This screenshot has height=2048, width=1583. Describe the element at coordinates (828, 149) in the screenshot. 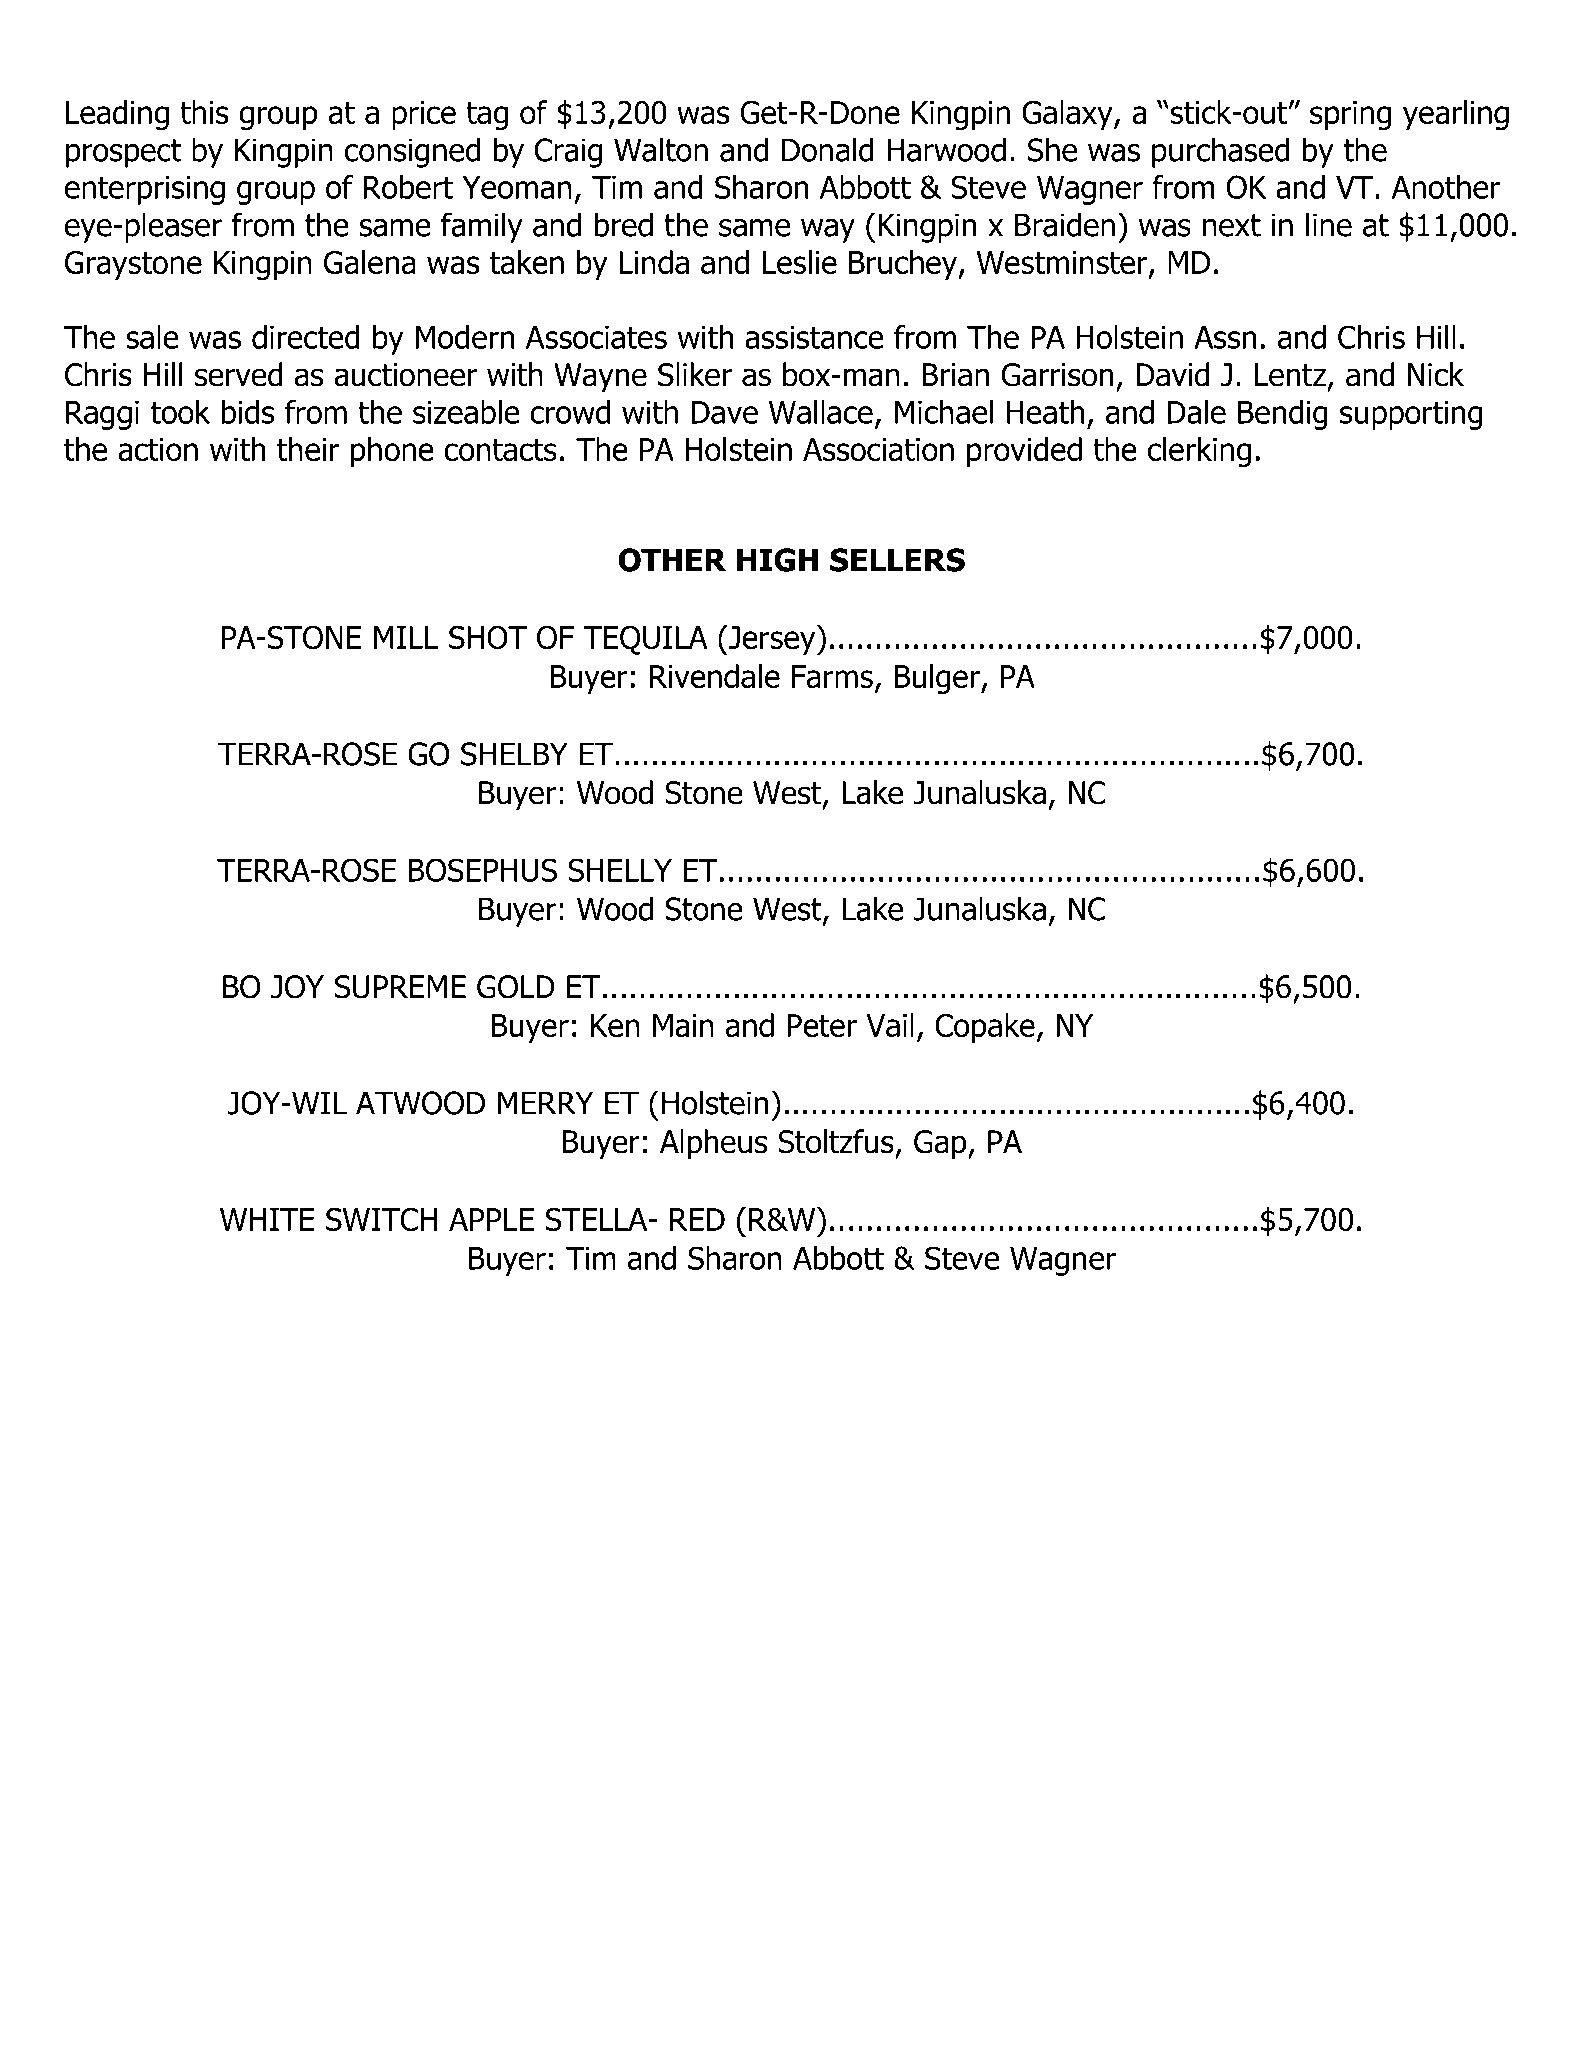

I see `Donald` at that location.
